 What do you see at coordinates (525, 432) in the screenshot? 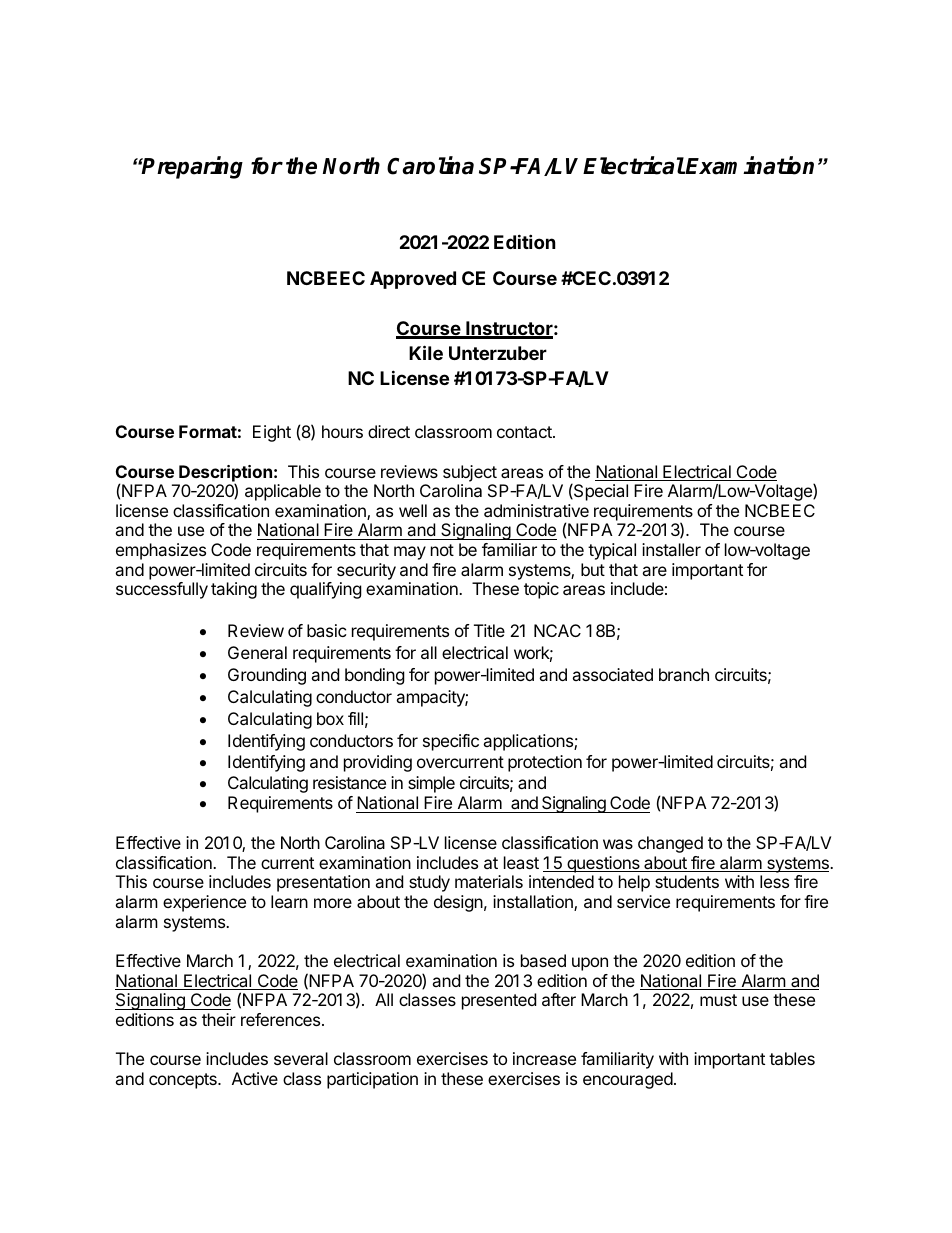
I see `contact` at bounding box center [525, 432].
